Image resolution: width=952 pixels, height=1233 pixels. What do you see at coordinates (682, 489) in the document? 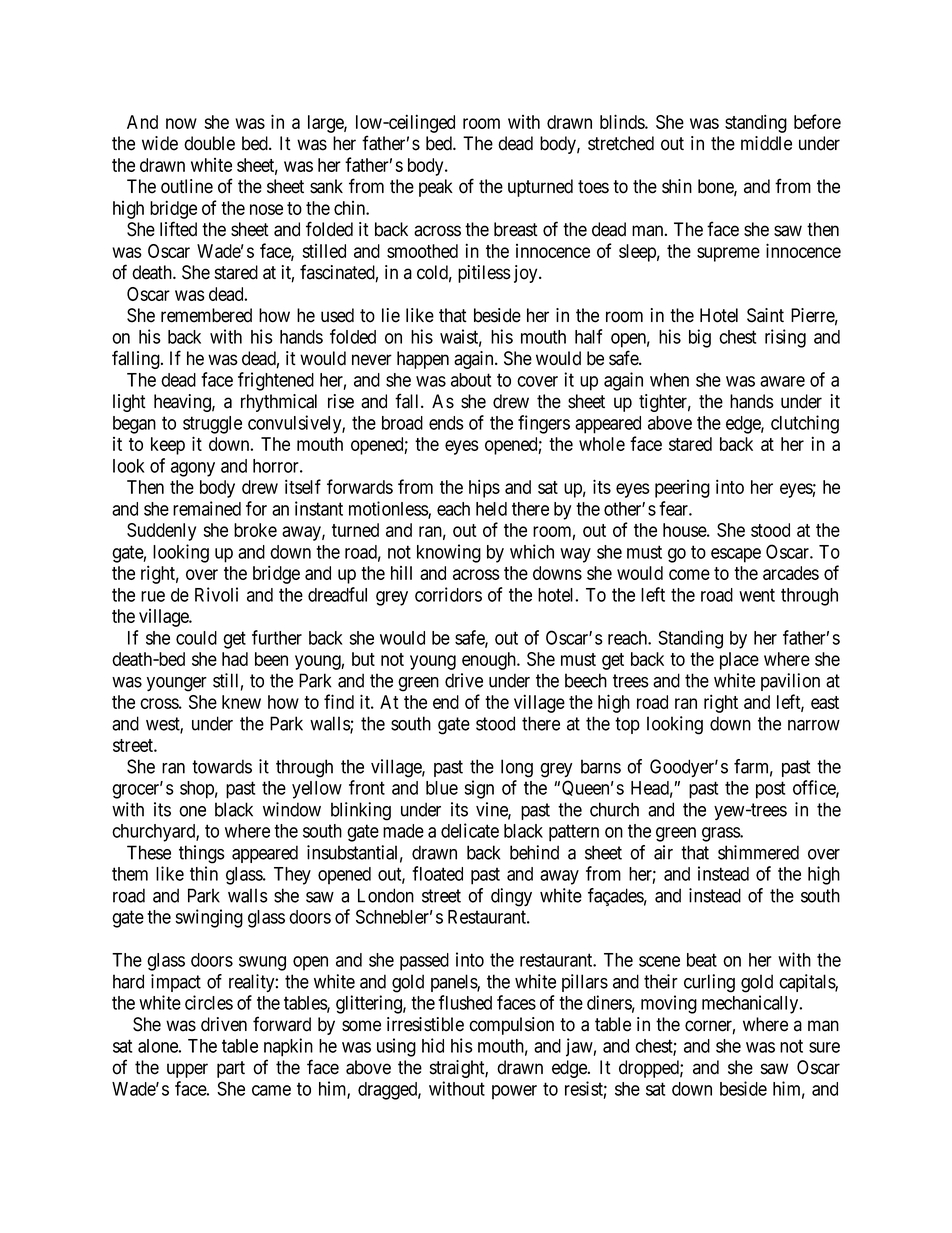
I see `peering` at bounding box center [682, 489].
